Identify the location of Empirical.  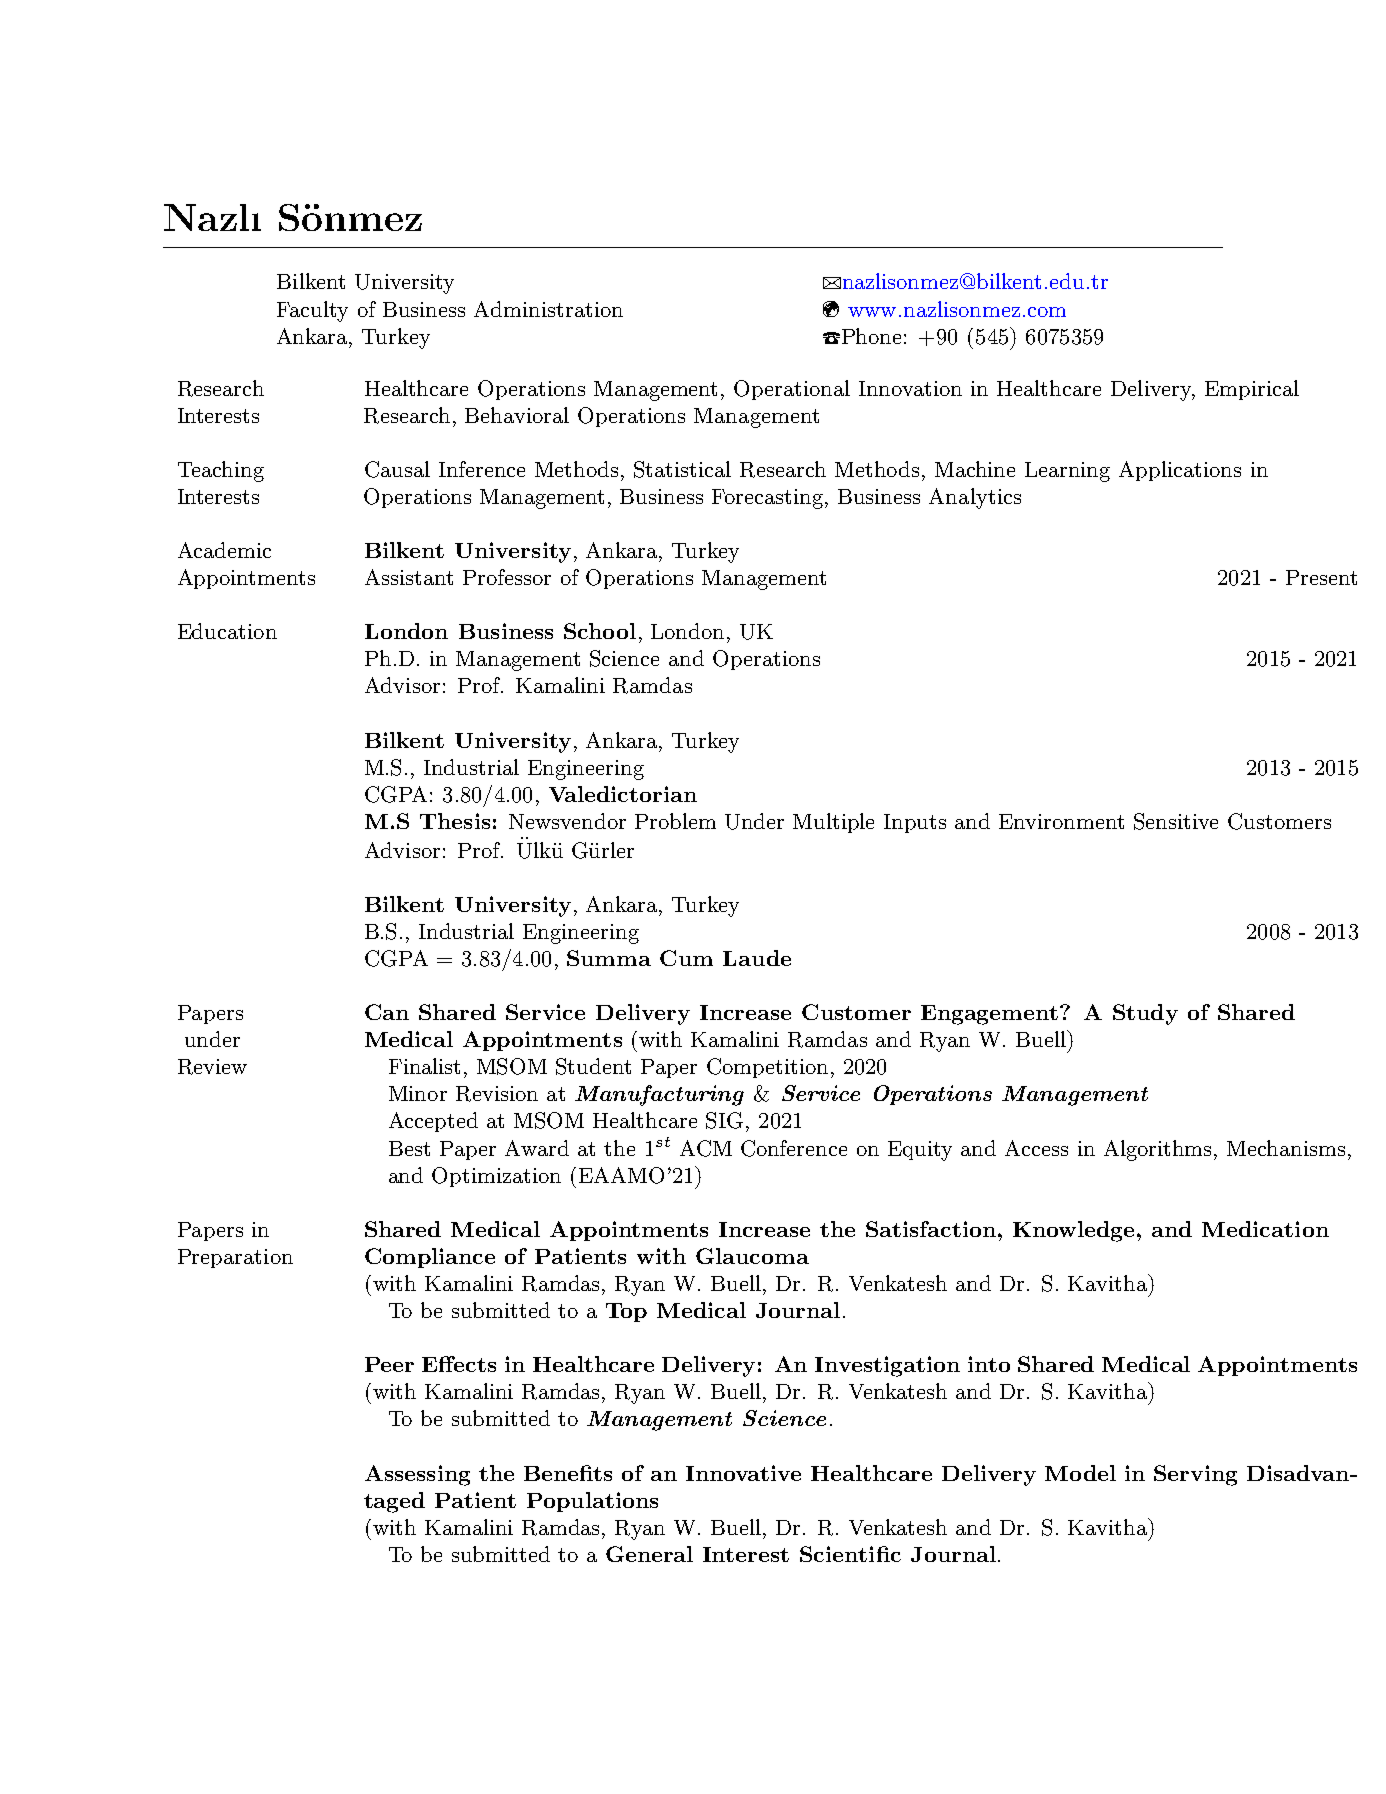
(1252, 390).
